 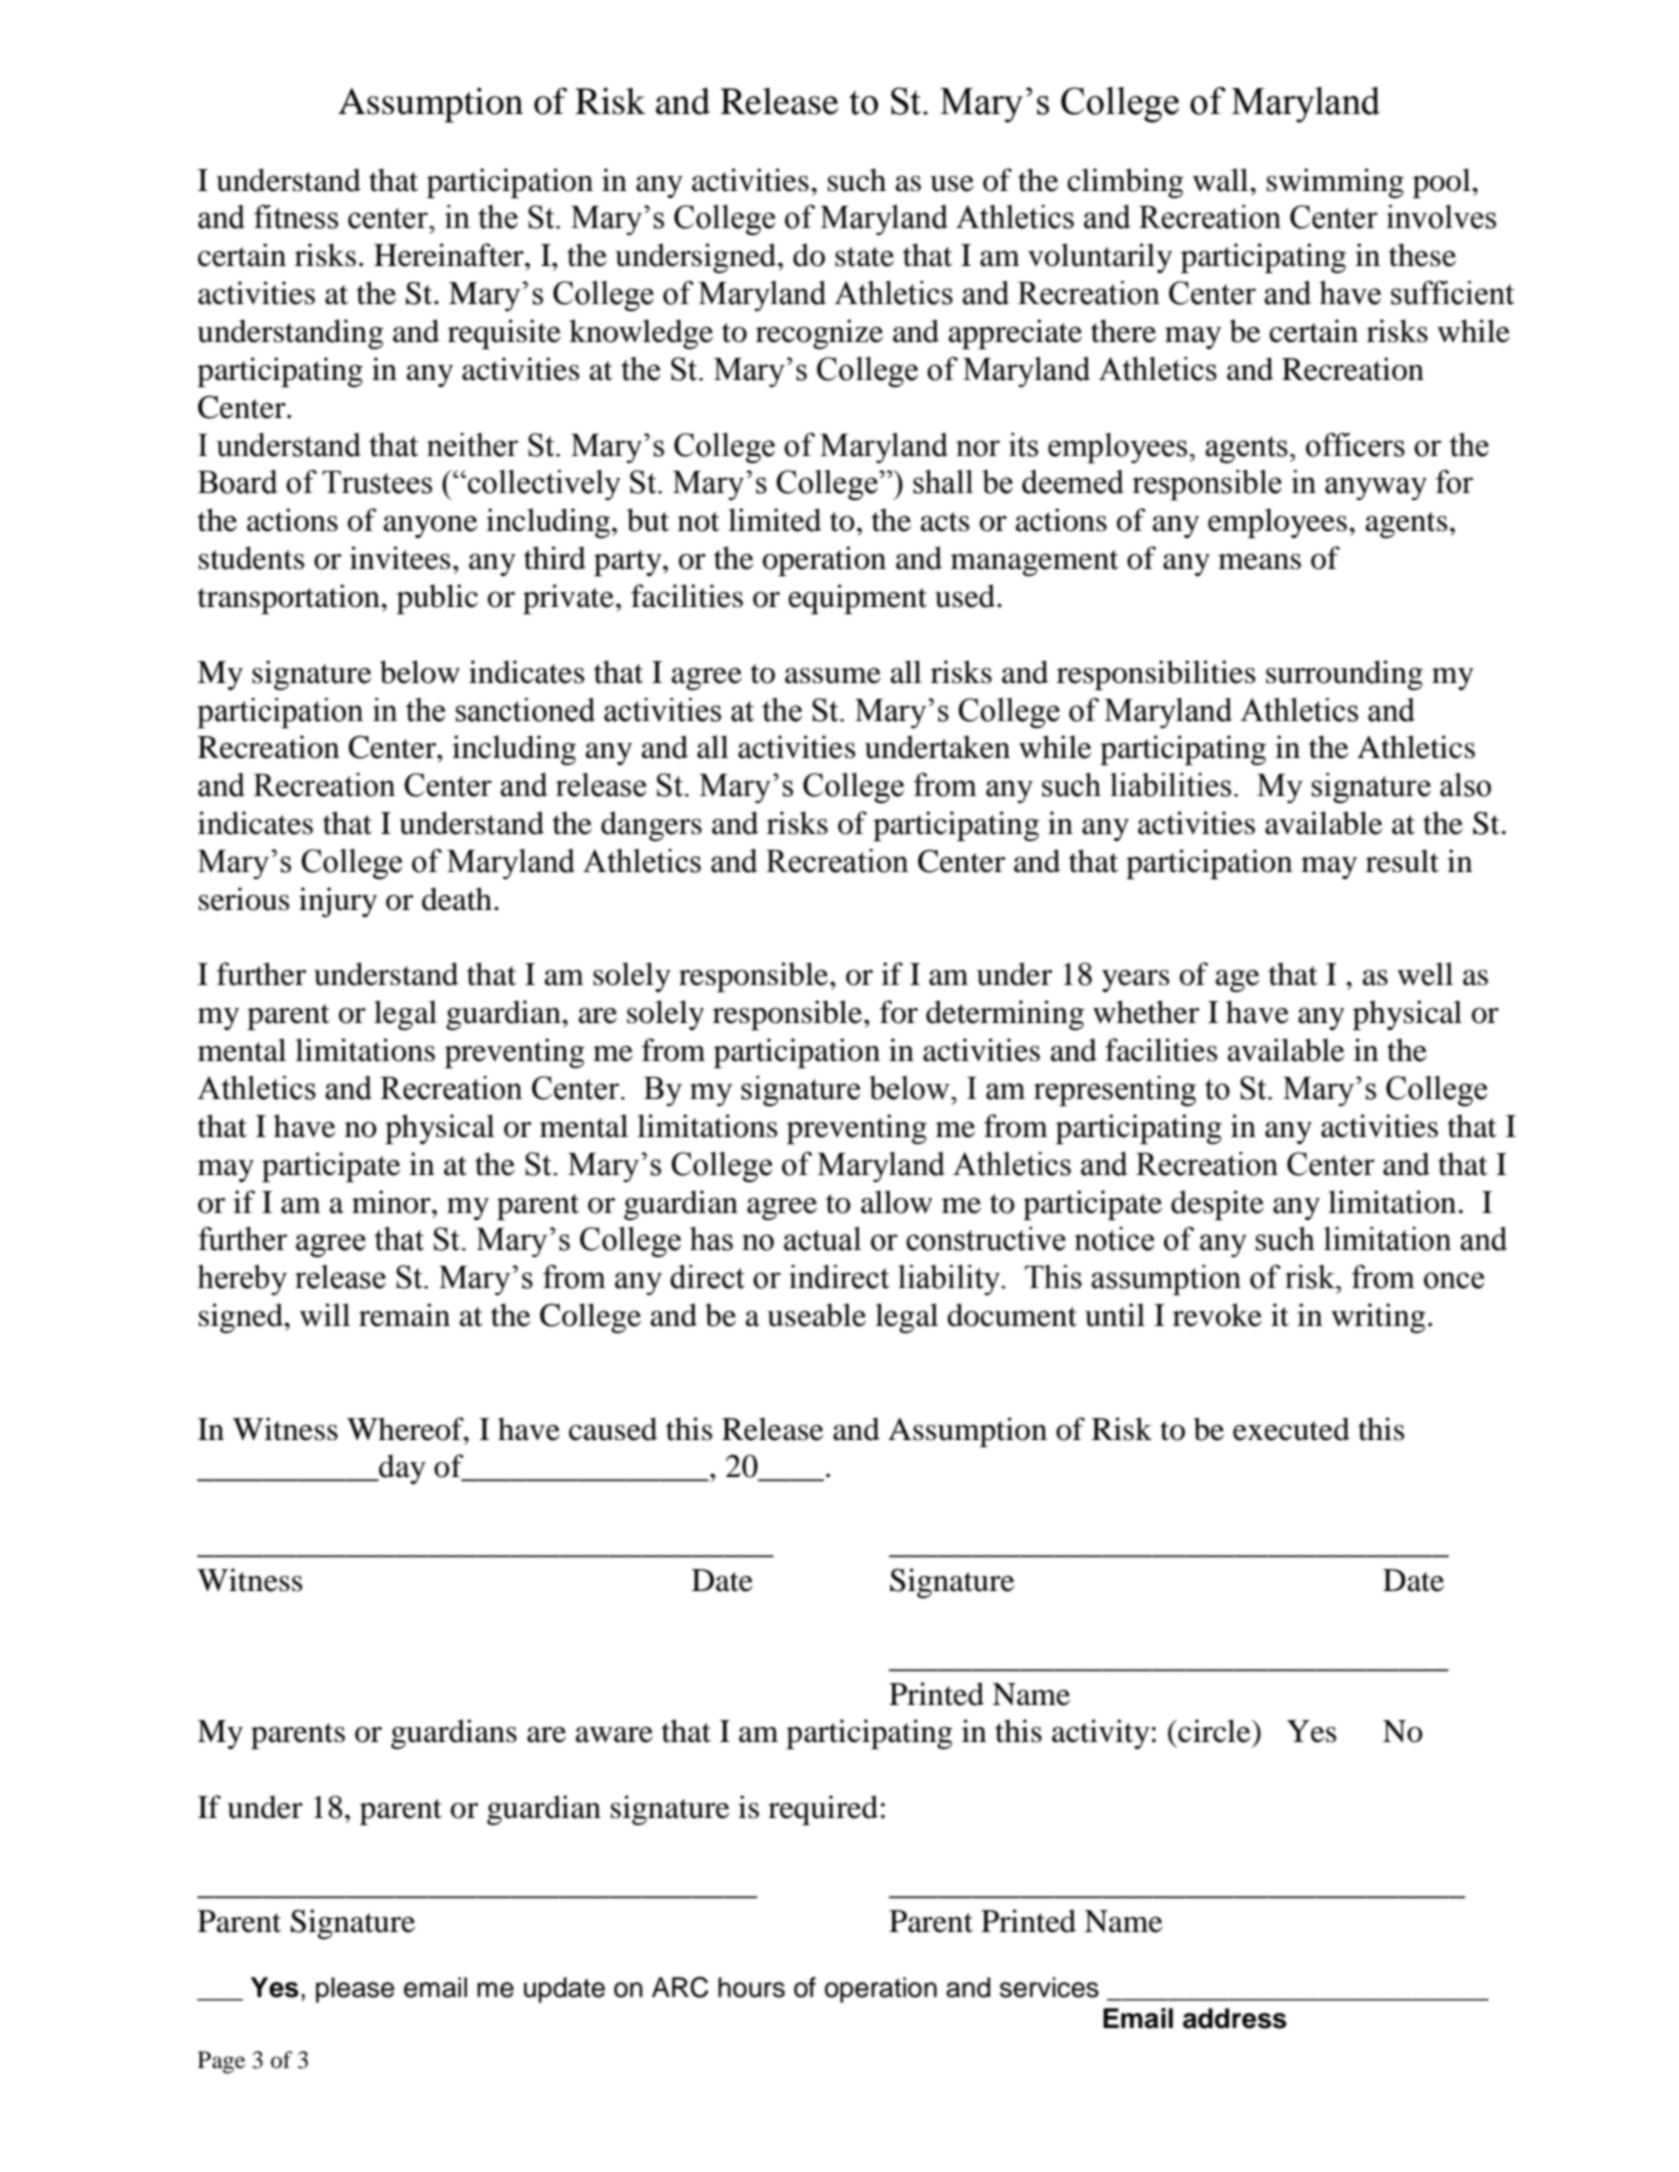 What do you see at coordinates (296, 217) in the screenshot?
I see `fitness` at bounding box center [296, 217].
